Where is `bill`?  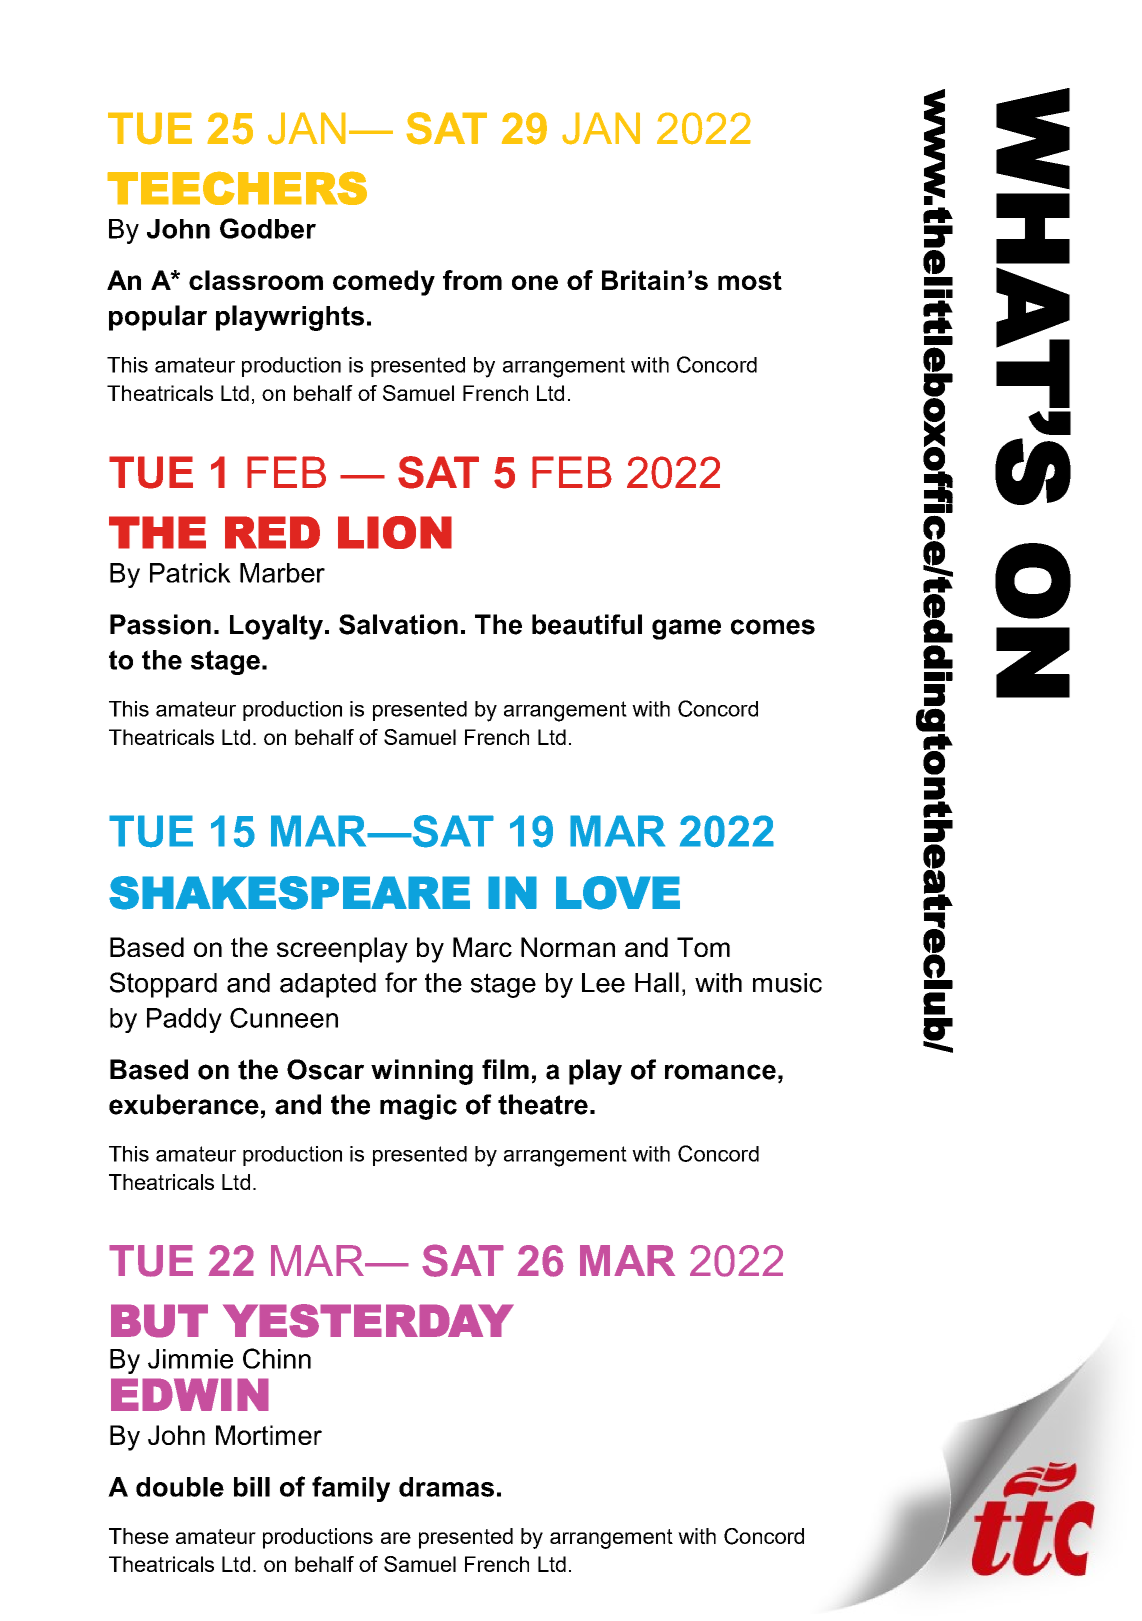 bill is located at coordinates (252, 1487).
